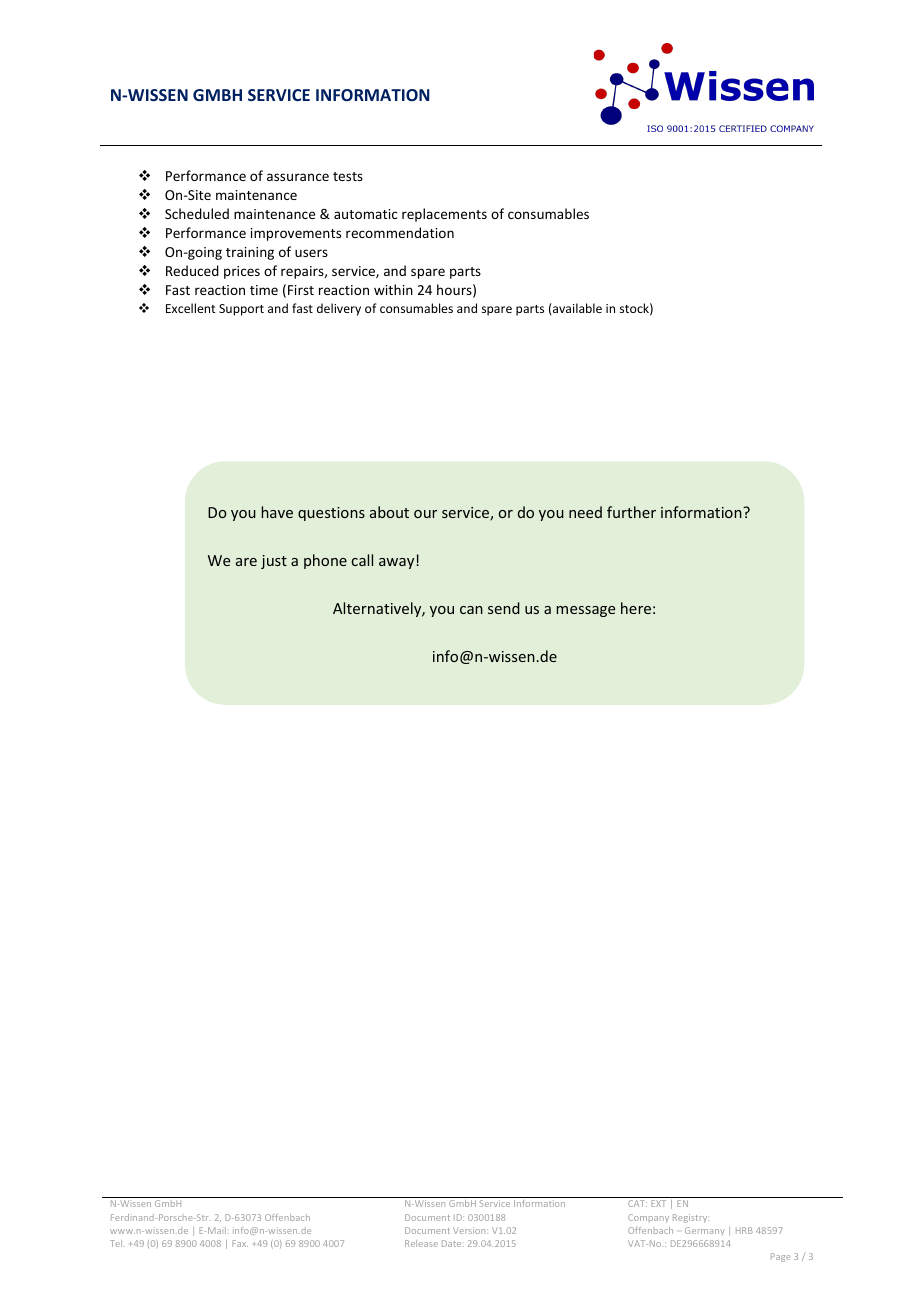  I want to click on Scheduled, so click(197, 213).
